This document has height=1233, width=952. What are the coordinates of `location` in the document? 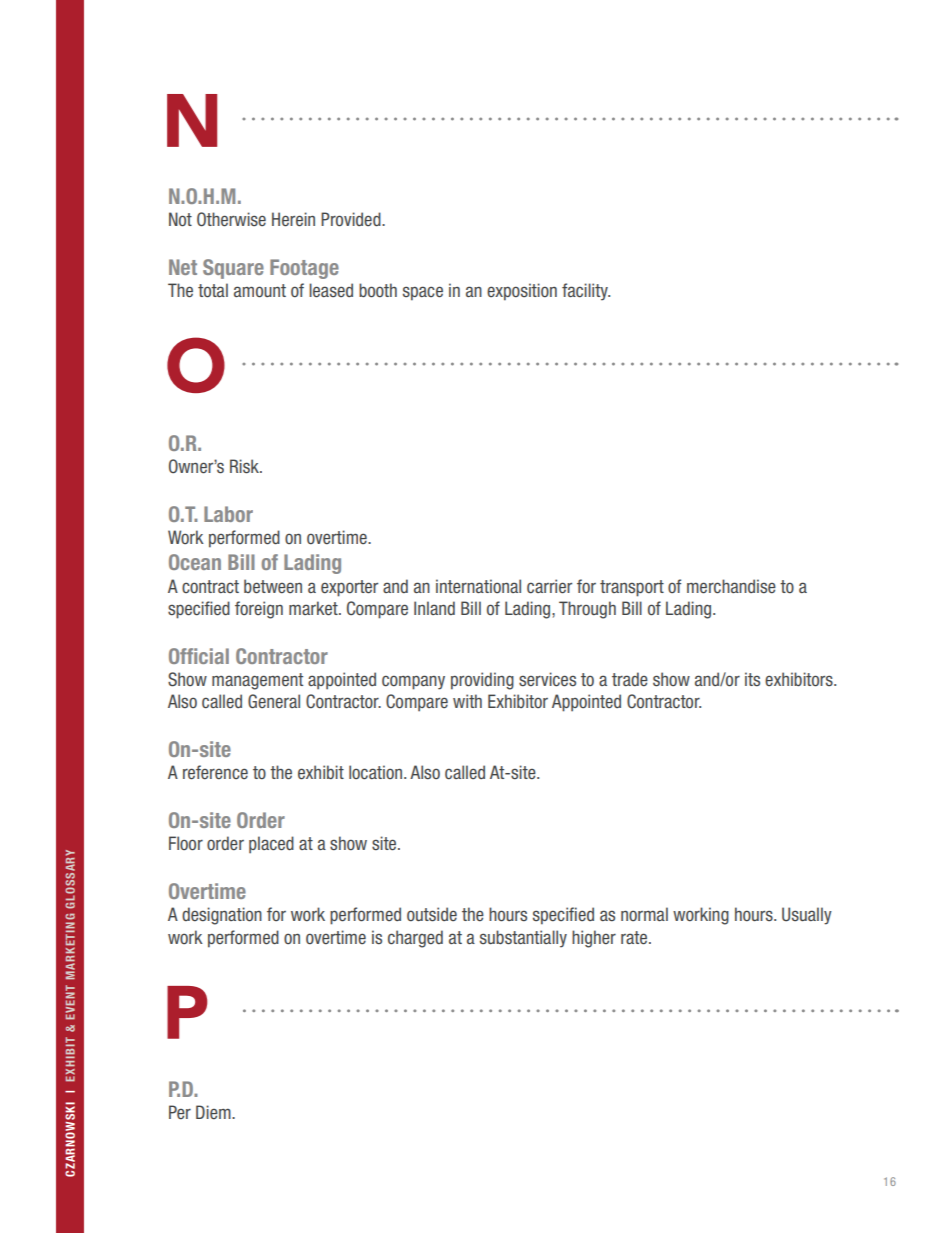 It's located at (377, 772).
